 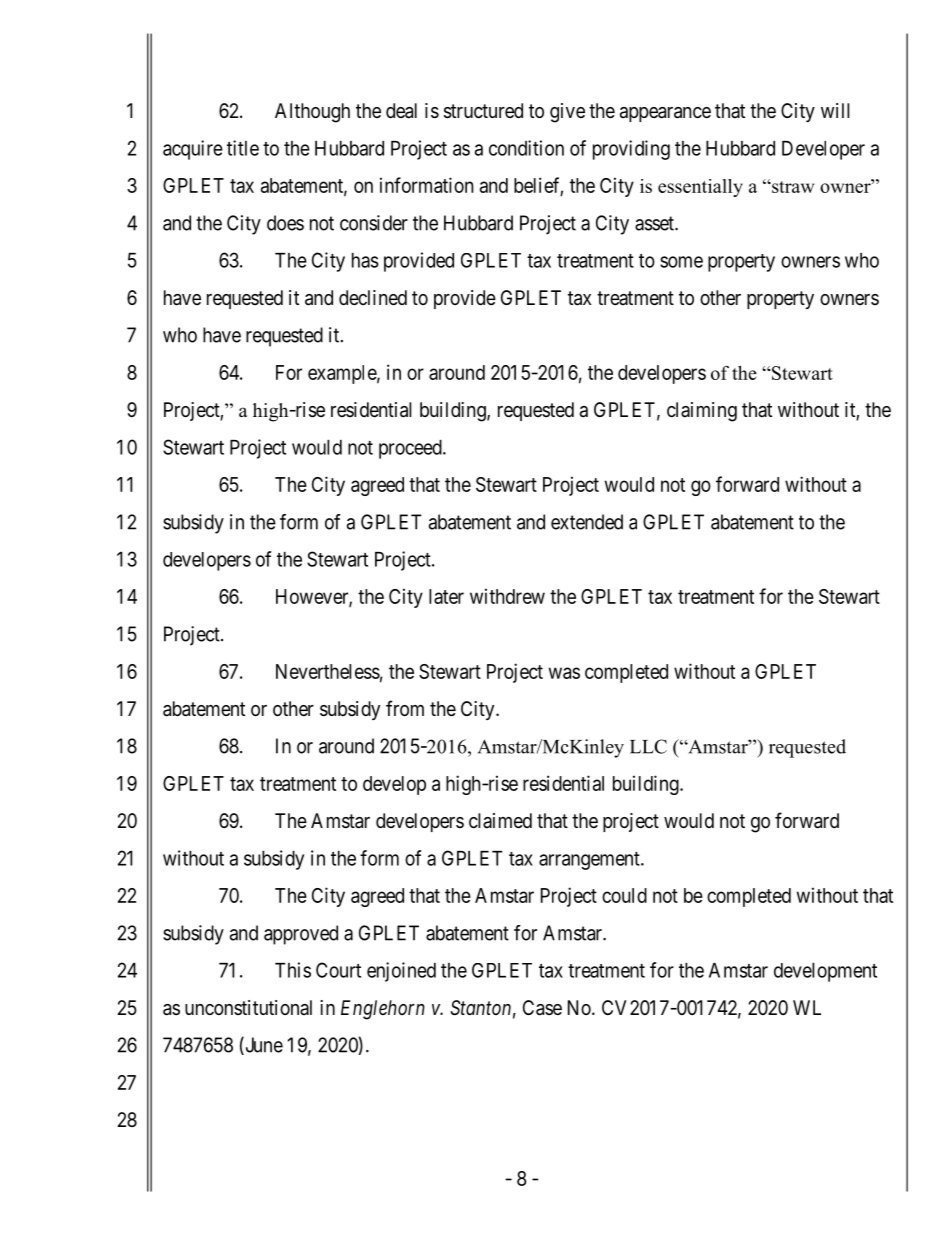 I want to click on This, so click(x=293, y=970).
